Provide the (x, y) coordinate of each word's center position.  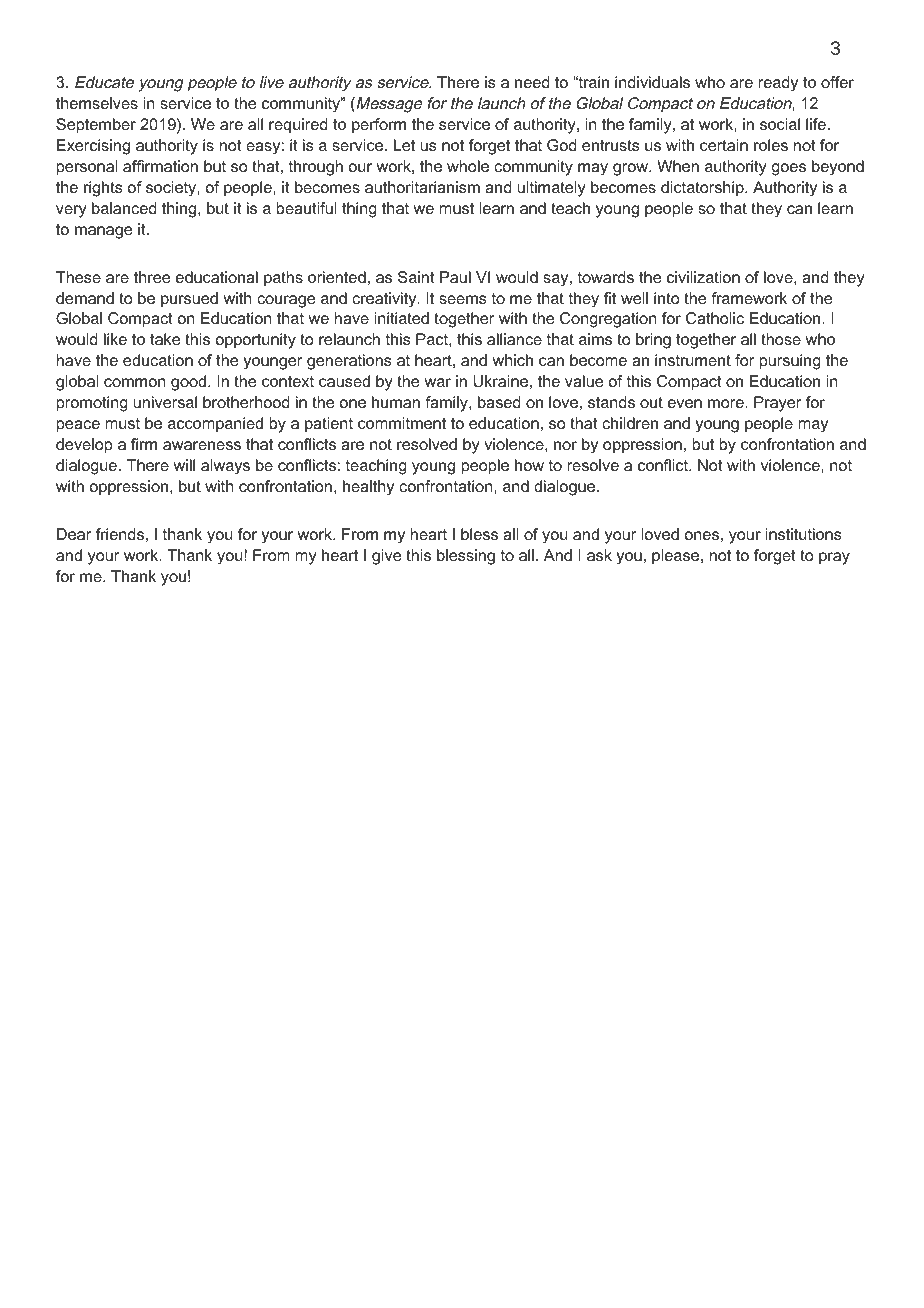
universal (165, 402)
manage (103, 232)
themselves (97, 103)
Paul (455, 277)
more (727, 403)
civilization (703, 277)
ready (778, 84)
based (499, 402)
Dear (74, 534)
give (386, 557)
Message (388, 105)
